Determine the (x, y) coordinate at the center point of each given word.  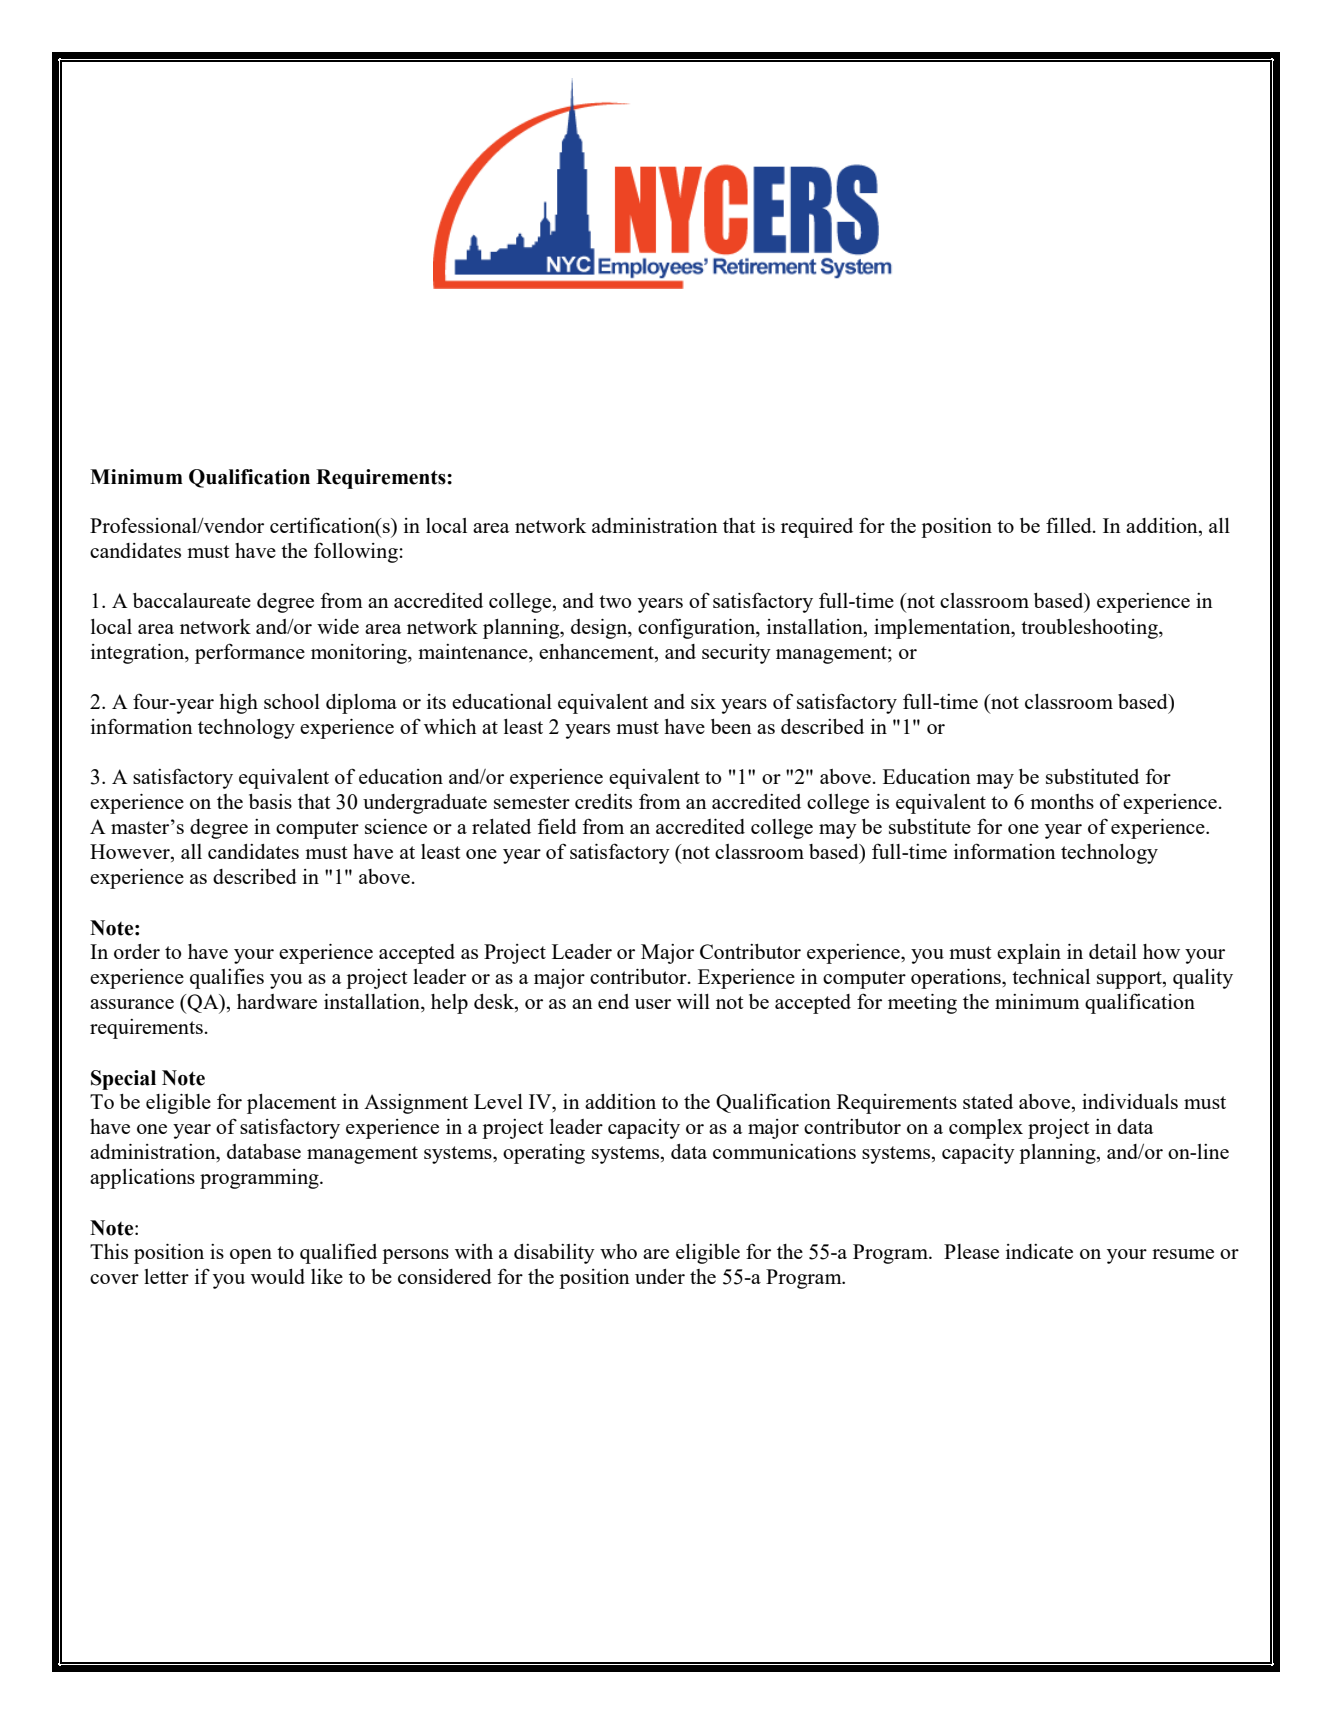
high (238, 704)
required (817, 528)
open (251, 1256)
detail (1113, 951)
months (1062, 801)
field (557, 826)
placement (291, 1104)
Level (498, 1101)
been (731, 726)
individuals (1130, 1101)
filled (1070, 525)
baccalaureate (192, 600)
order (137, 951)
